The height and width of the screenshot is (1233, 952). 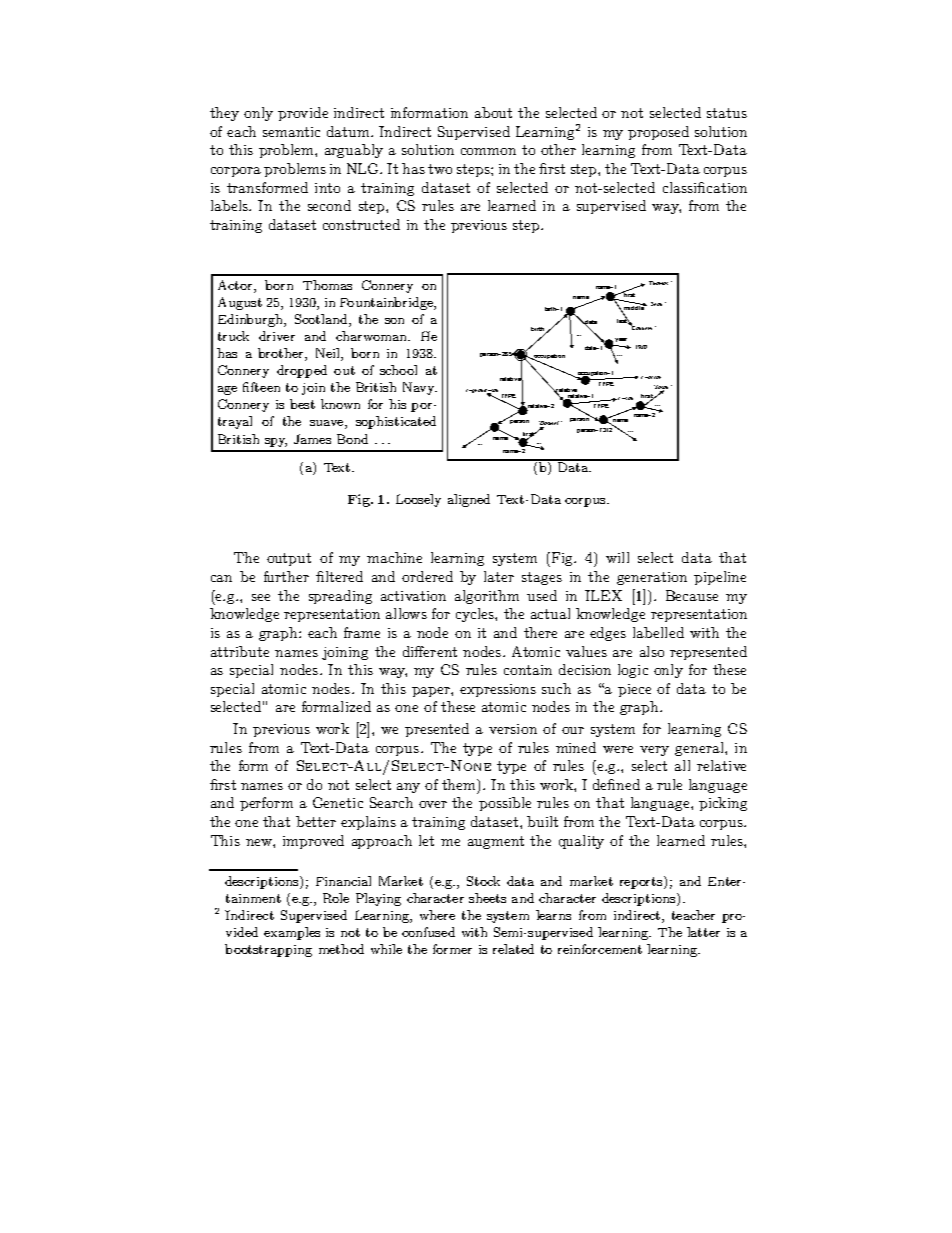 What do you see at coordinates (658, 133) in the screenshot?
I see `proposed` at bounding box center [658, 133].
